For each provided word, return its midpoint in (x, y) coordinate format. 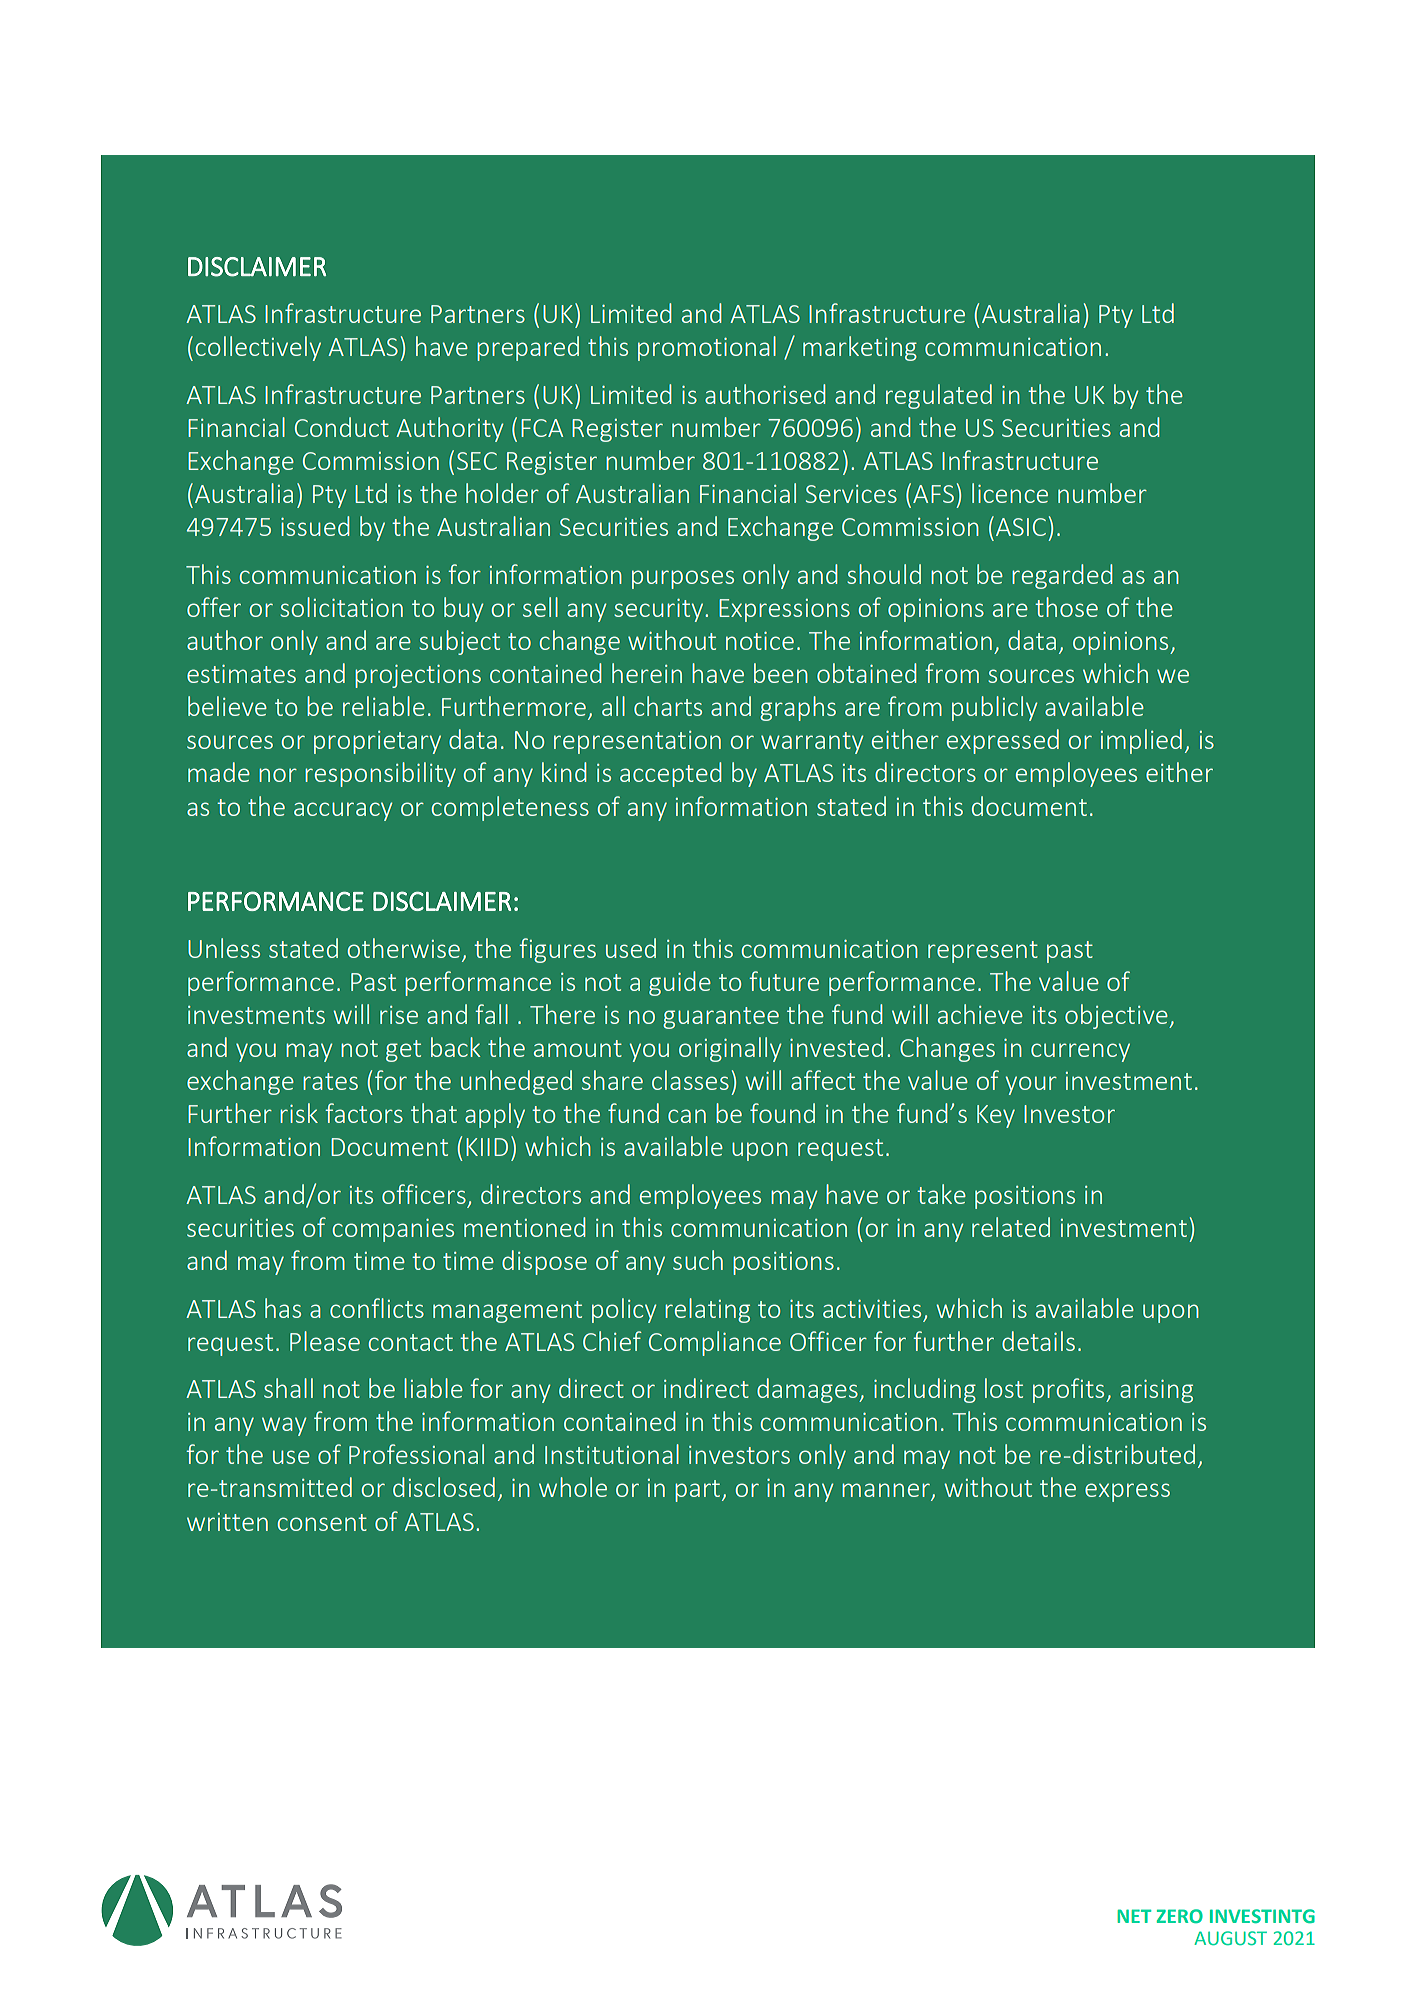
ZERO (1179, 1916)
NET (1134, 1916)
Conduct (342, 427)
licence (1010, 493)
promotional (707, 348)
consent (322, 1522)
